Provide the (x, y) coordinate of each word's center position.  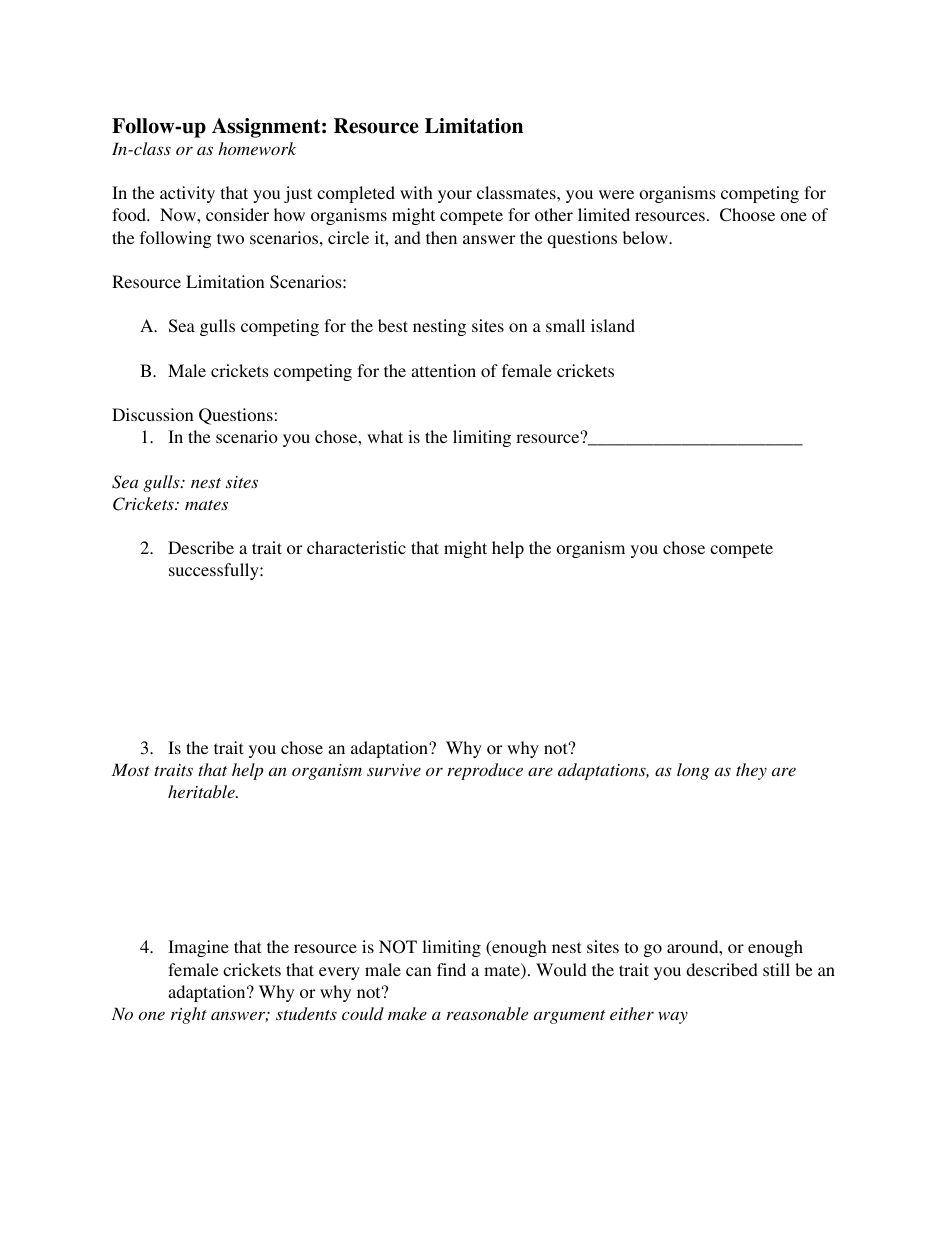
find (451, 969)
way (673, 1018)
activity (187, 194)
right (189, 1015)
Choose (747, 215)
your (455, 196)
